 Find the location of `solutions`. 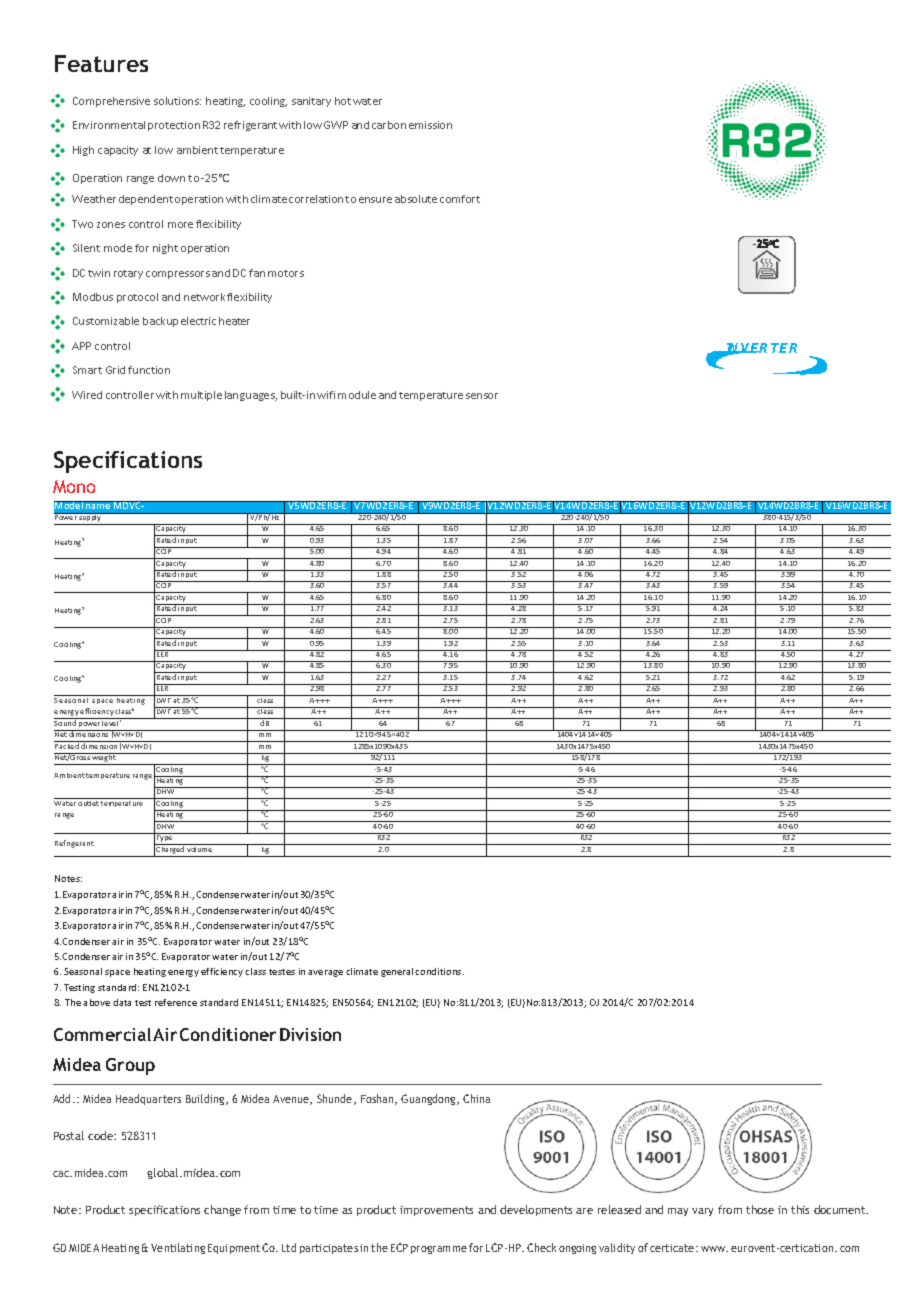

solutions is located at coordinates (177, 101).
